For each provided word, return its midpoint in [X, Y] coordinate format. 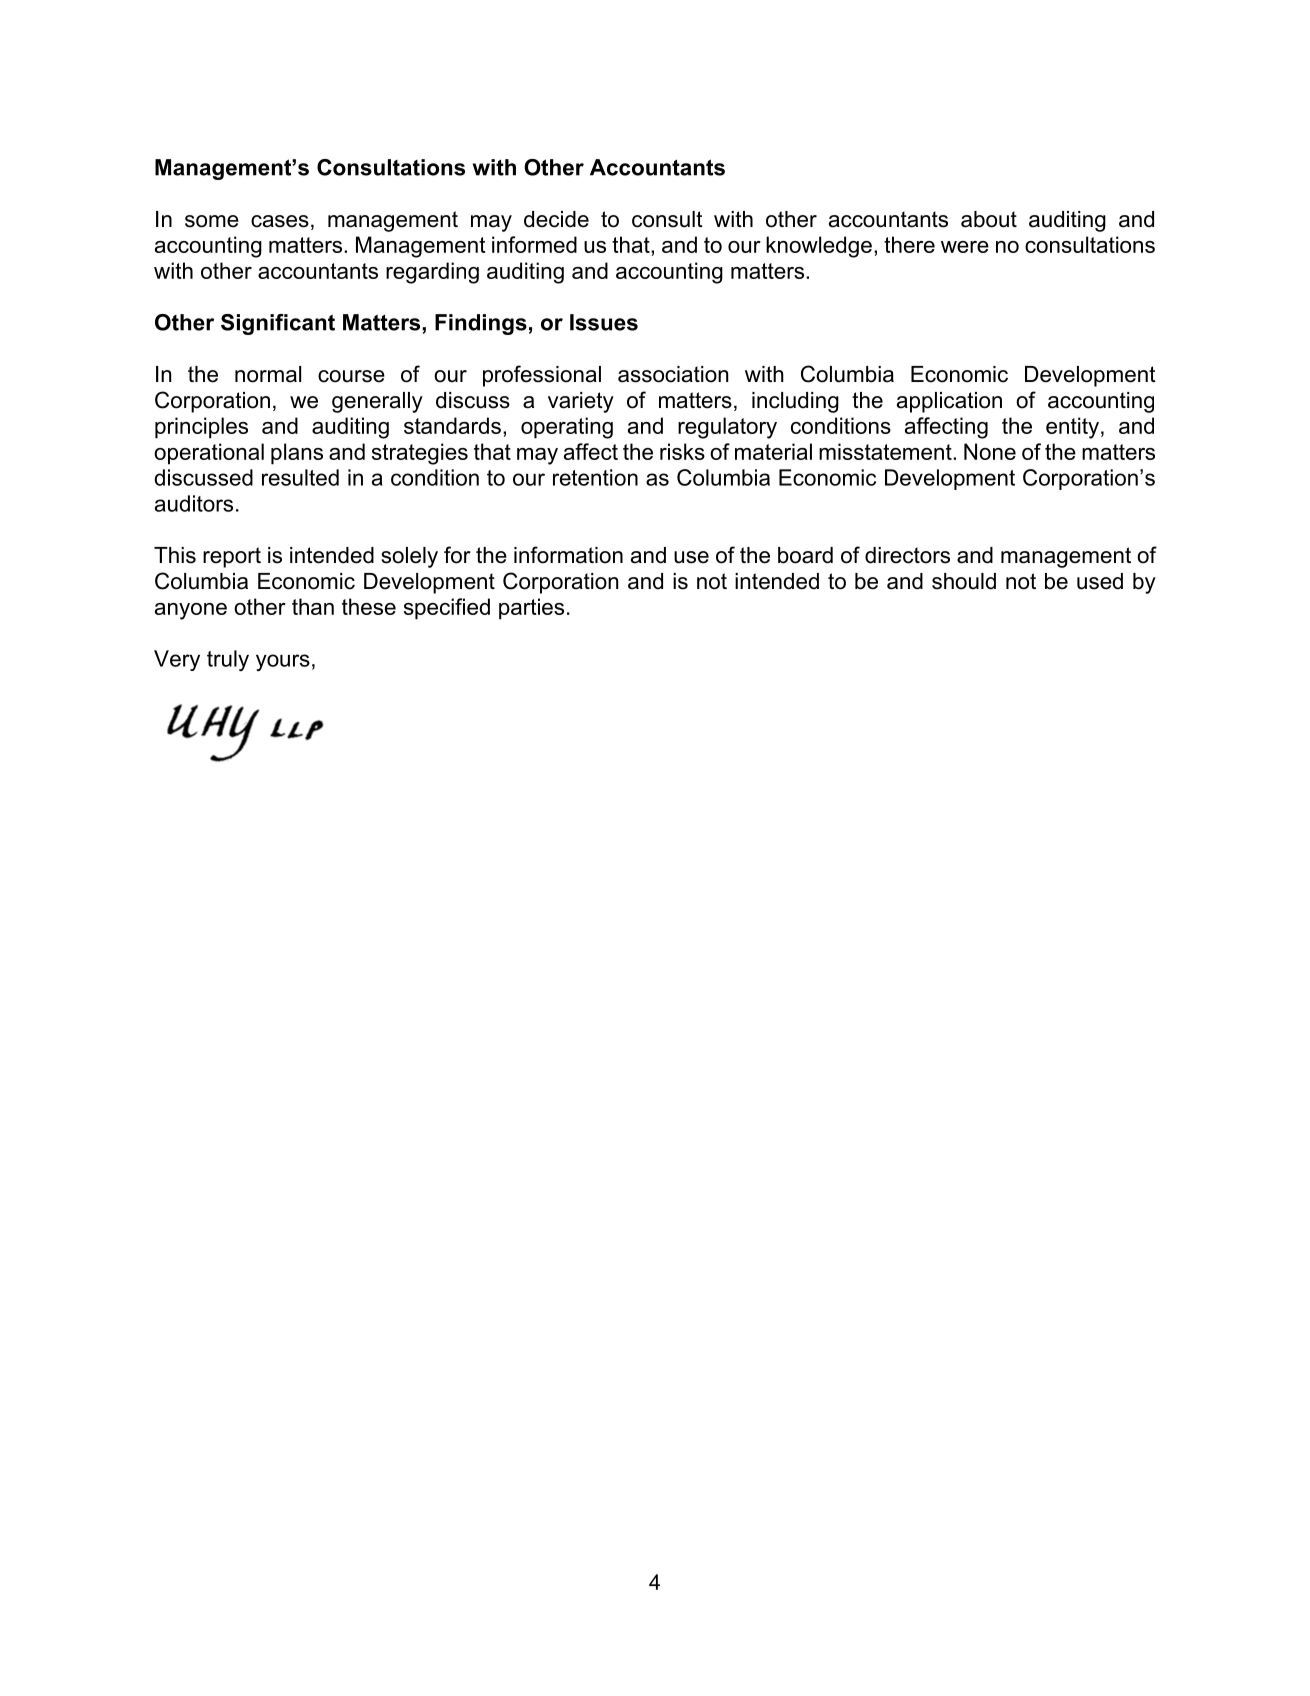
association [673, 374]
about [989, 219]
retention [595, 477]
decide [556, 219]
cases [280, 221]
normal [268, 374]
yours [283, 662]
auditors [194, 503]
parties [531, 609]
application [949, 402]
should [964, 581]
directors [907, 555]
